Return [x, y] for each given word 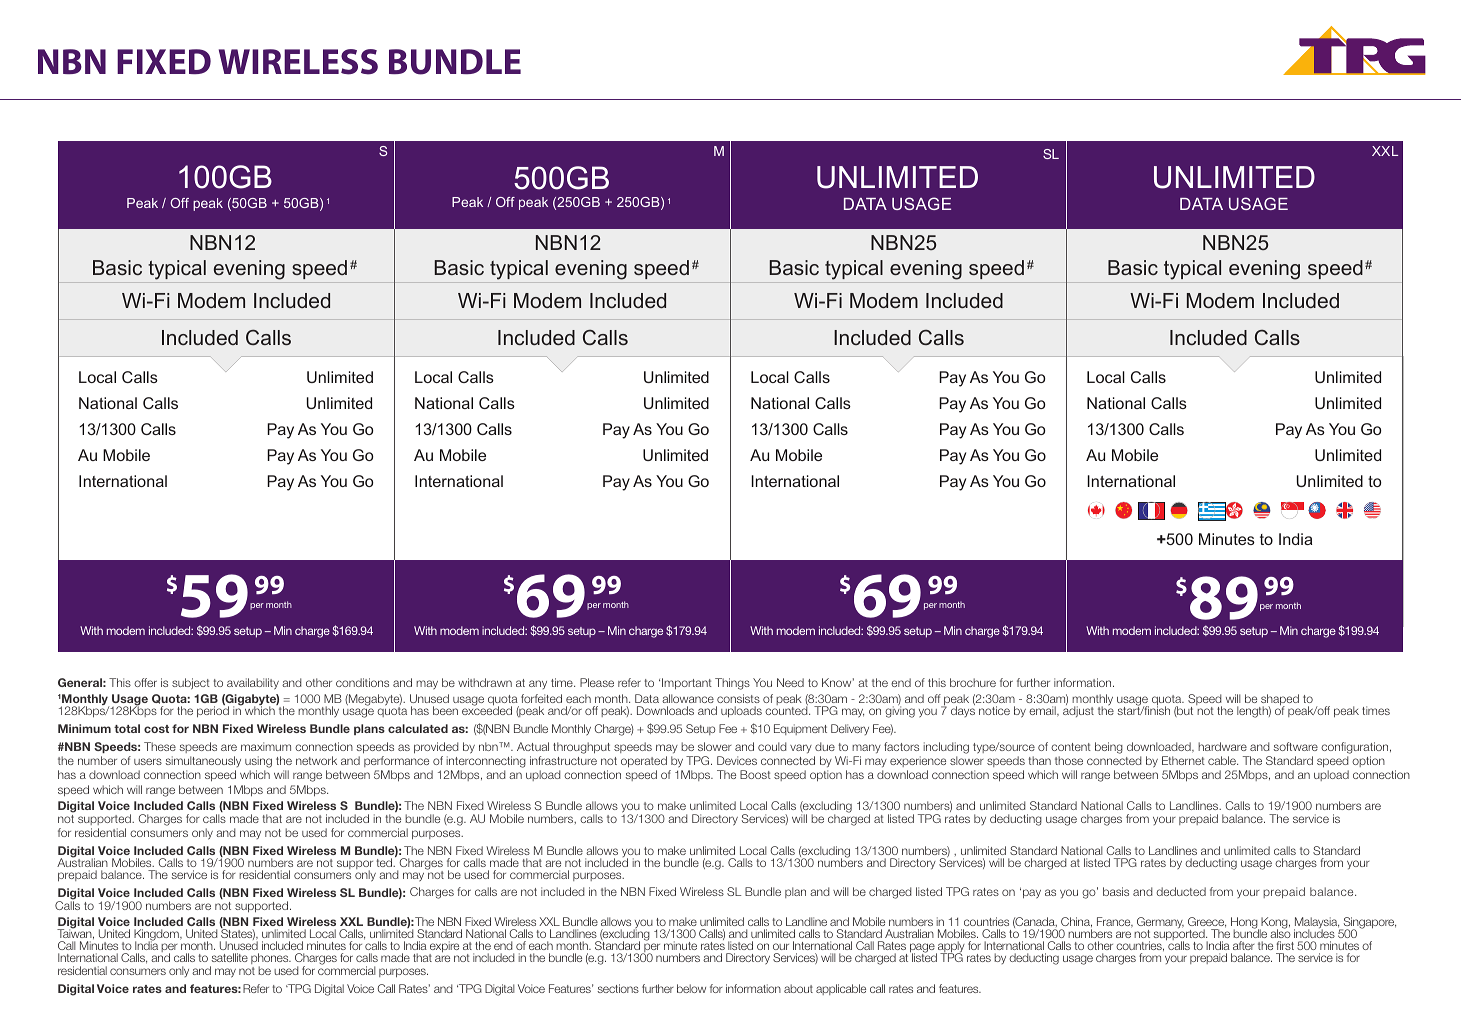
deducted [1181, 891]
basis [1116, 891]
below [691, 988]
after [1244, 945]
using [258, 762]
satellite [229, 957]
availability [253, 684]
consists [738, 698]
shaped [1279, 701]
